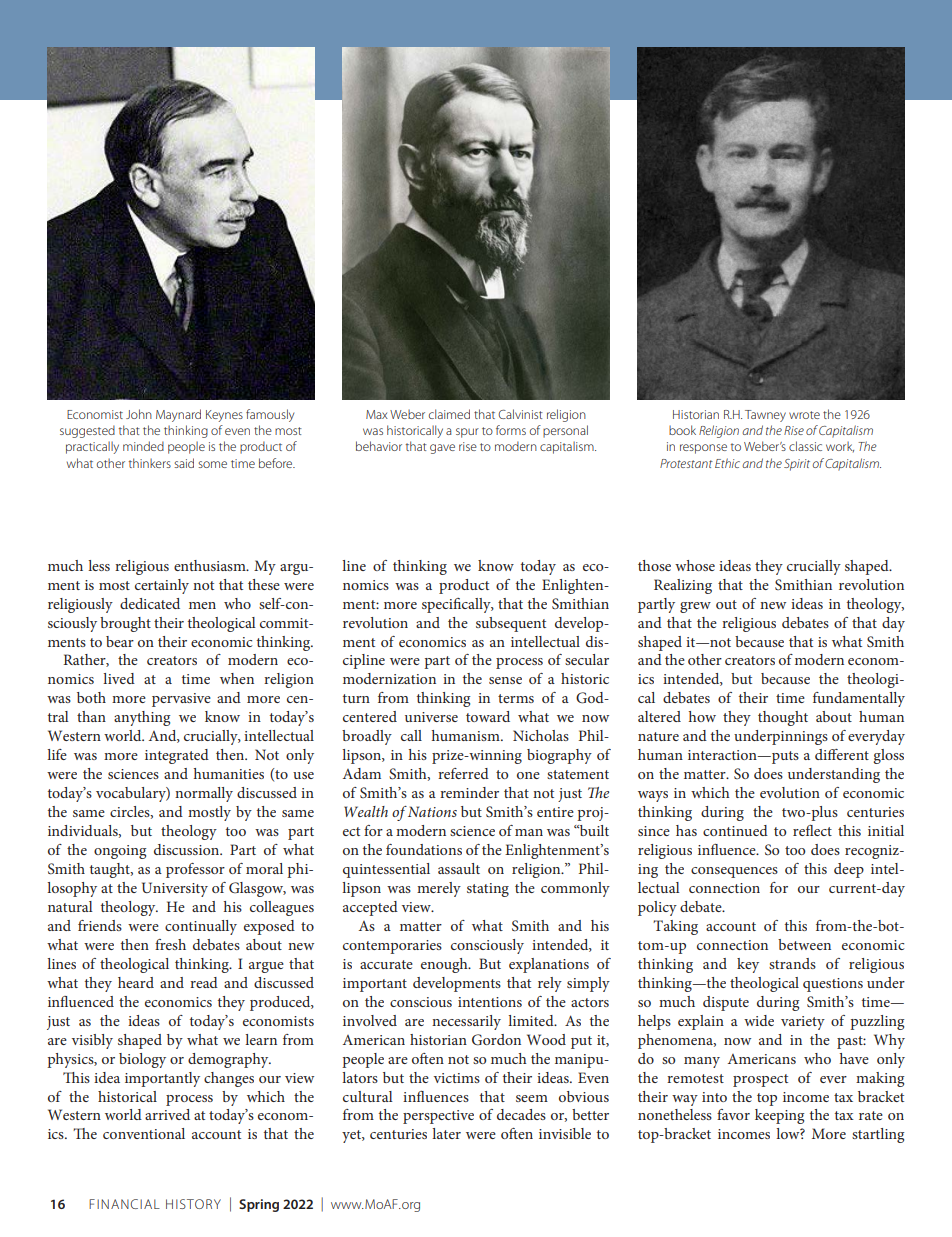 The width and height of the screenshot is (952, 1237). What do you see at coordinates (467, 433) in the screenshot?
I see `spur` at bounding box center [467, 433].
